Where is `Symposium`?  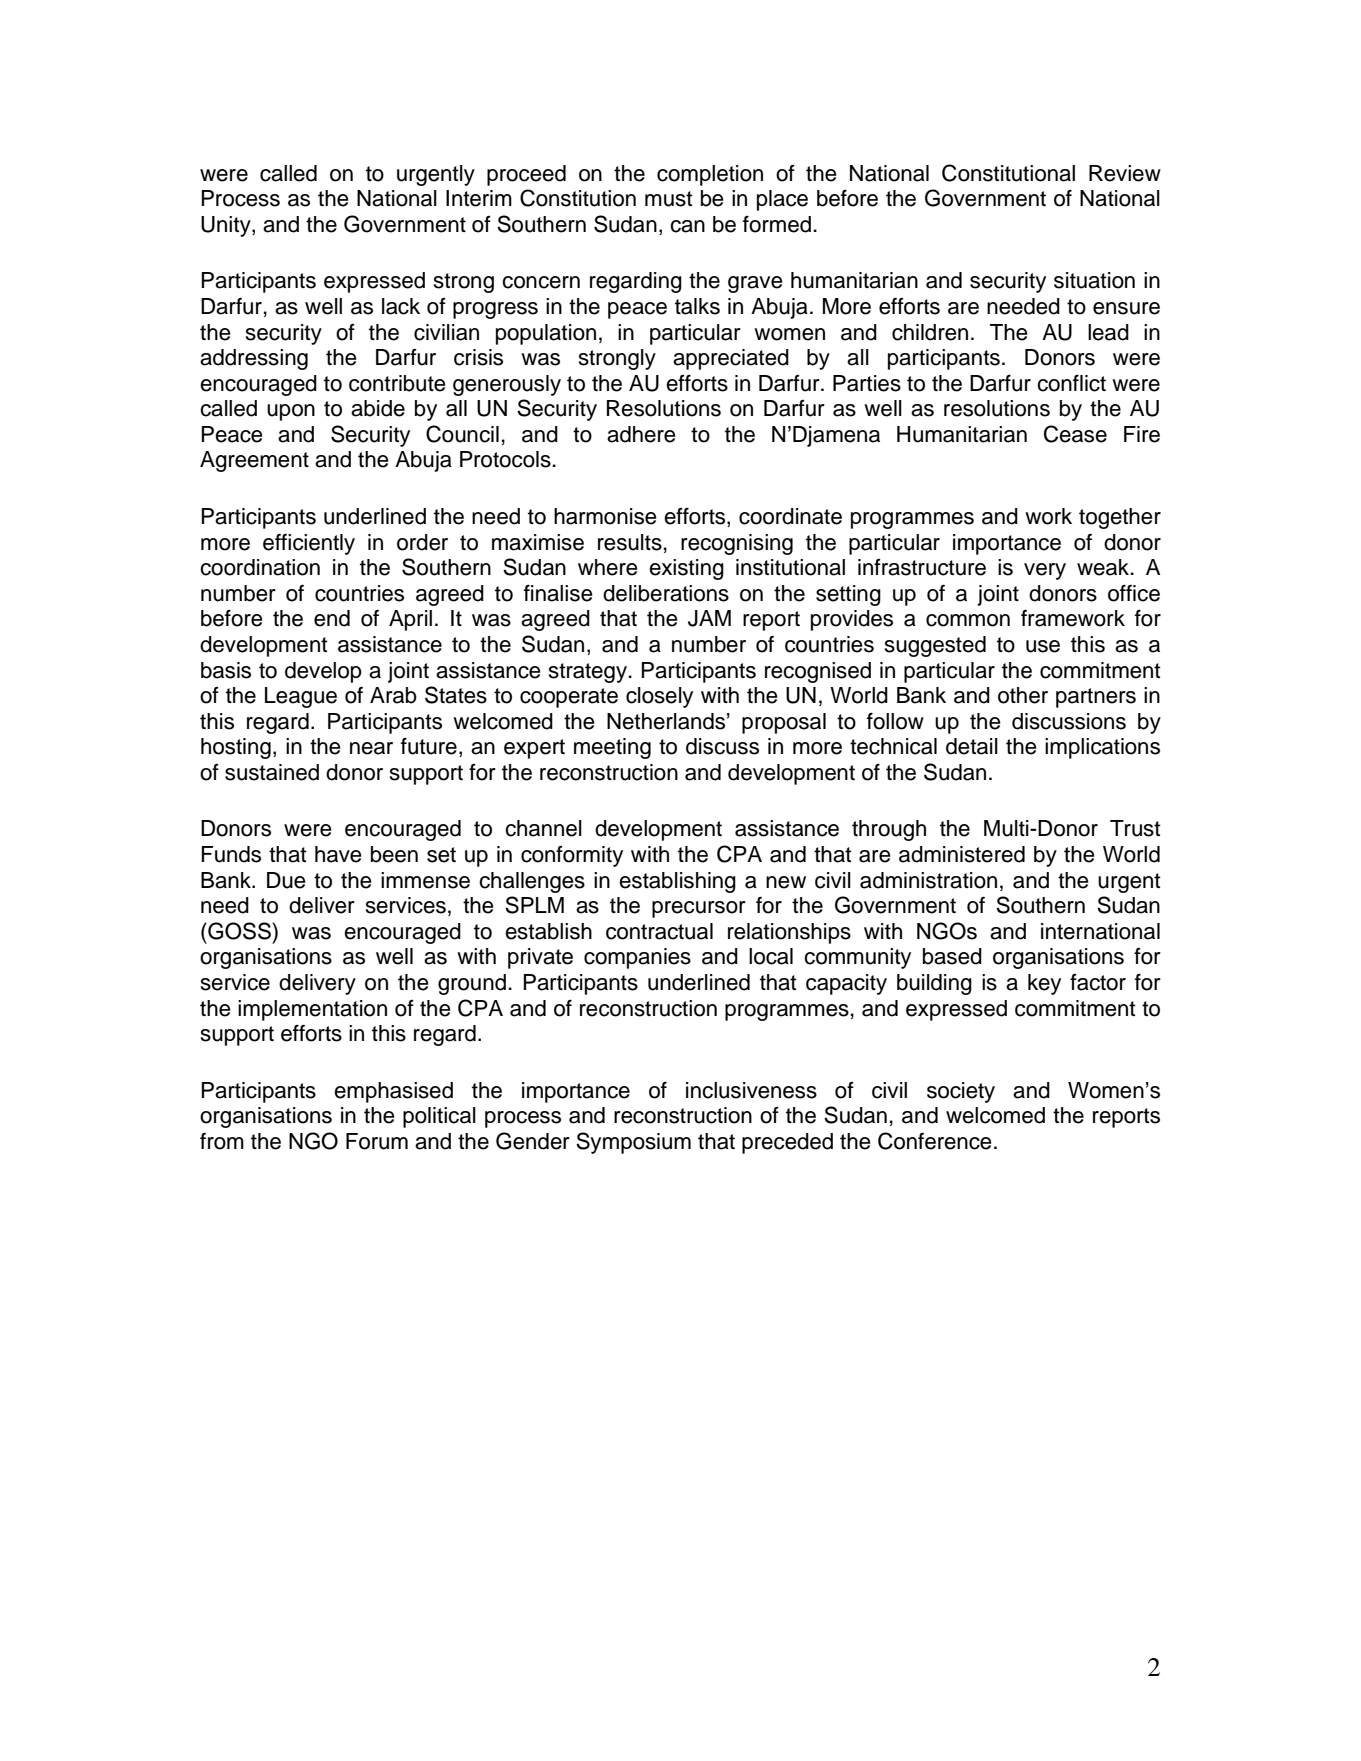
Symposium is located at coordinates (633, 1143).
